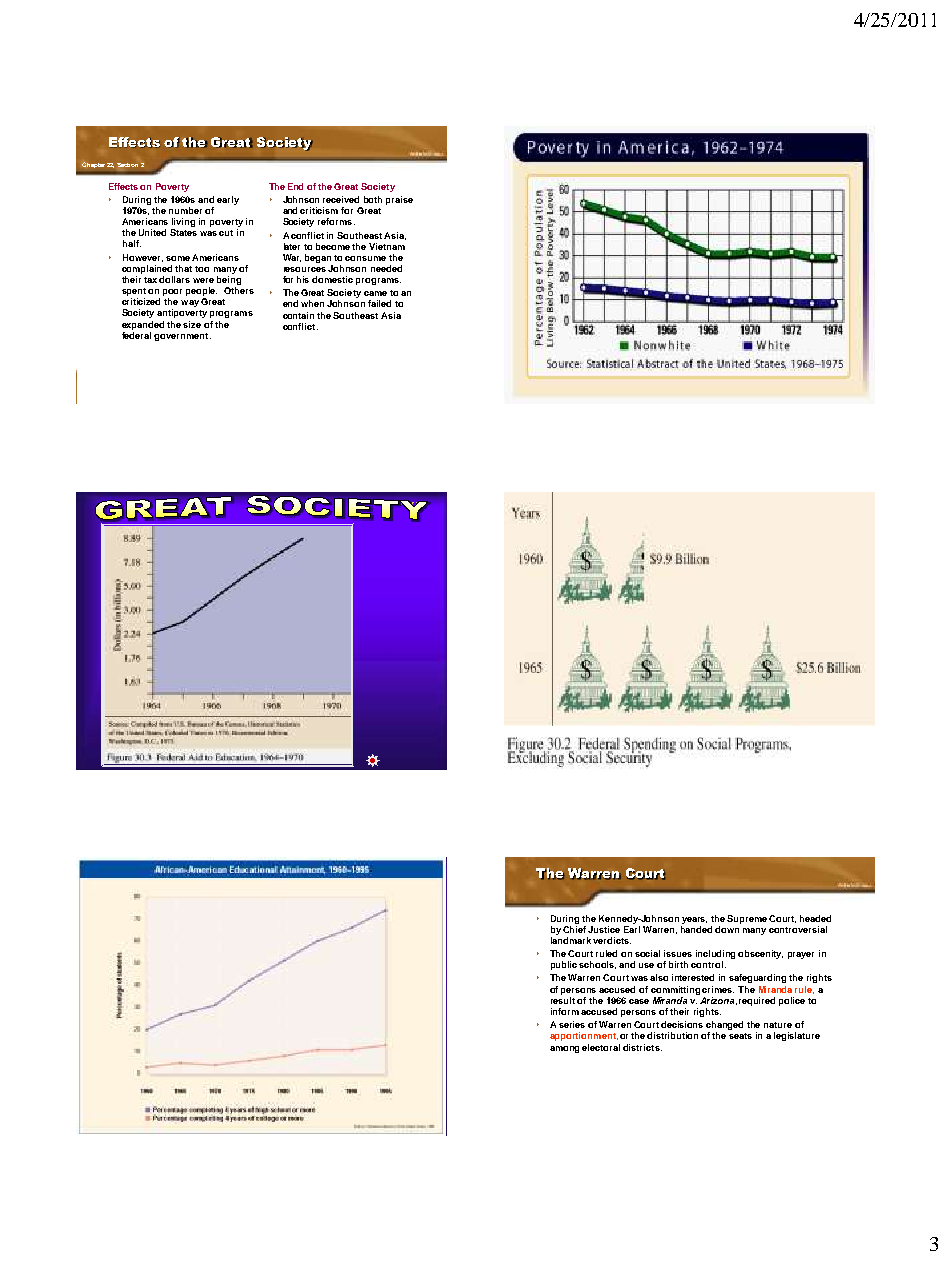 The image size is (952, 1262). I want to click on number, so click(185, 210).
